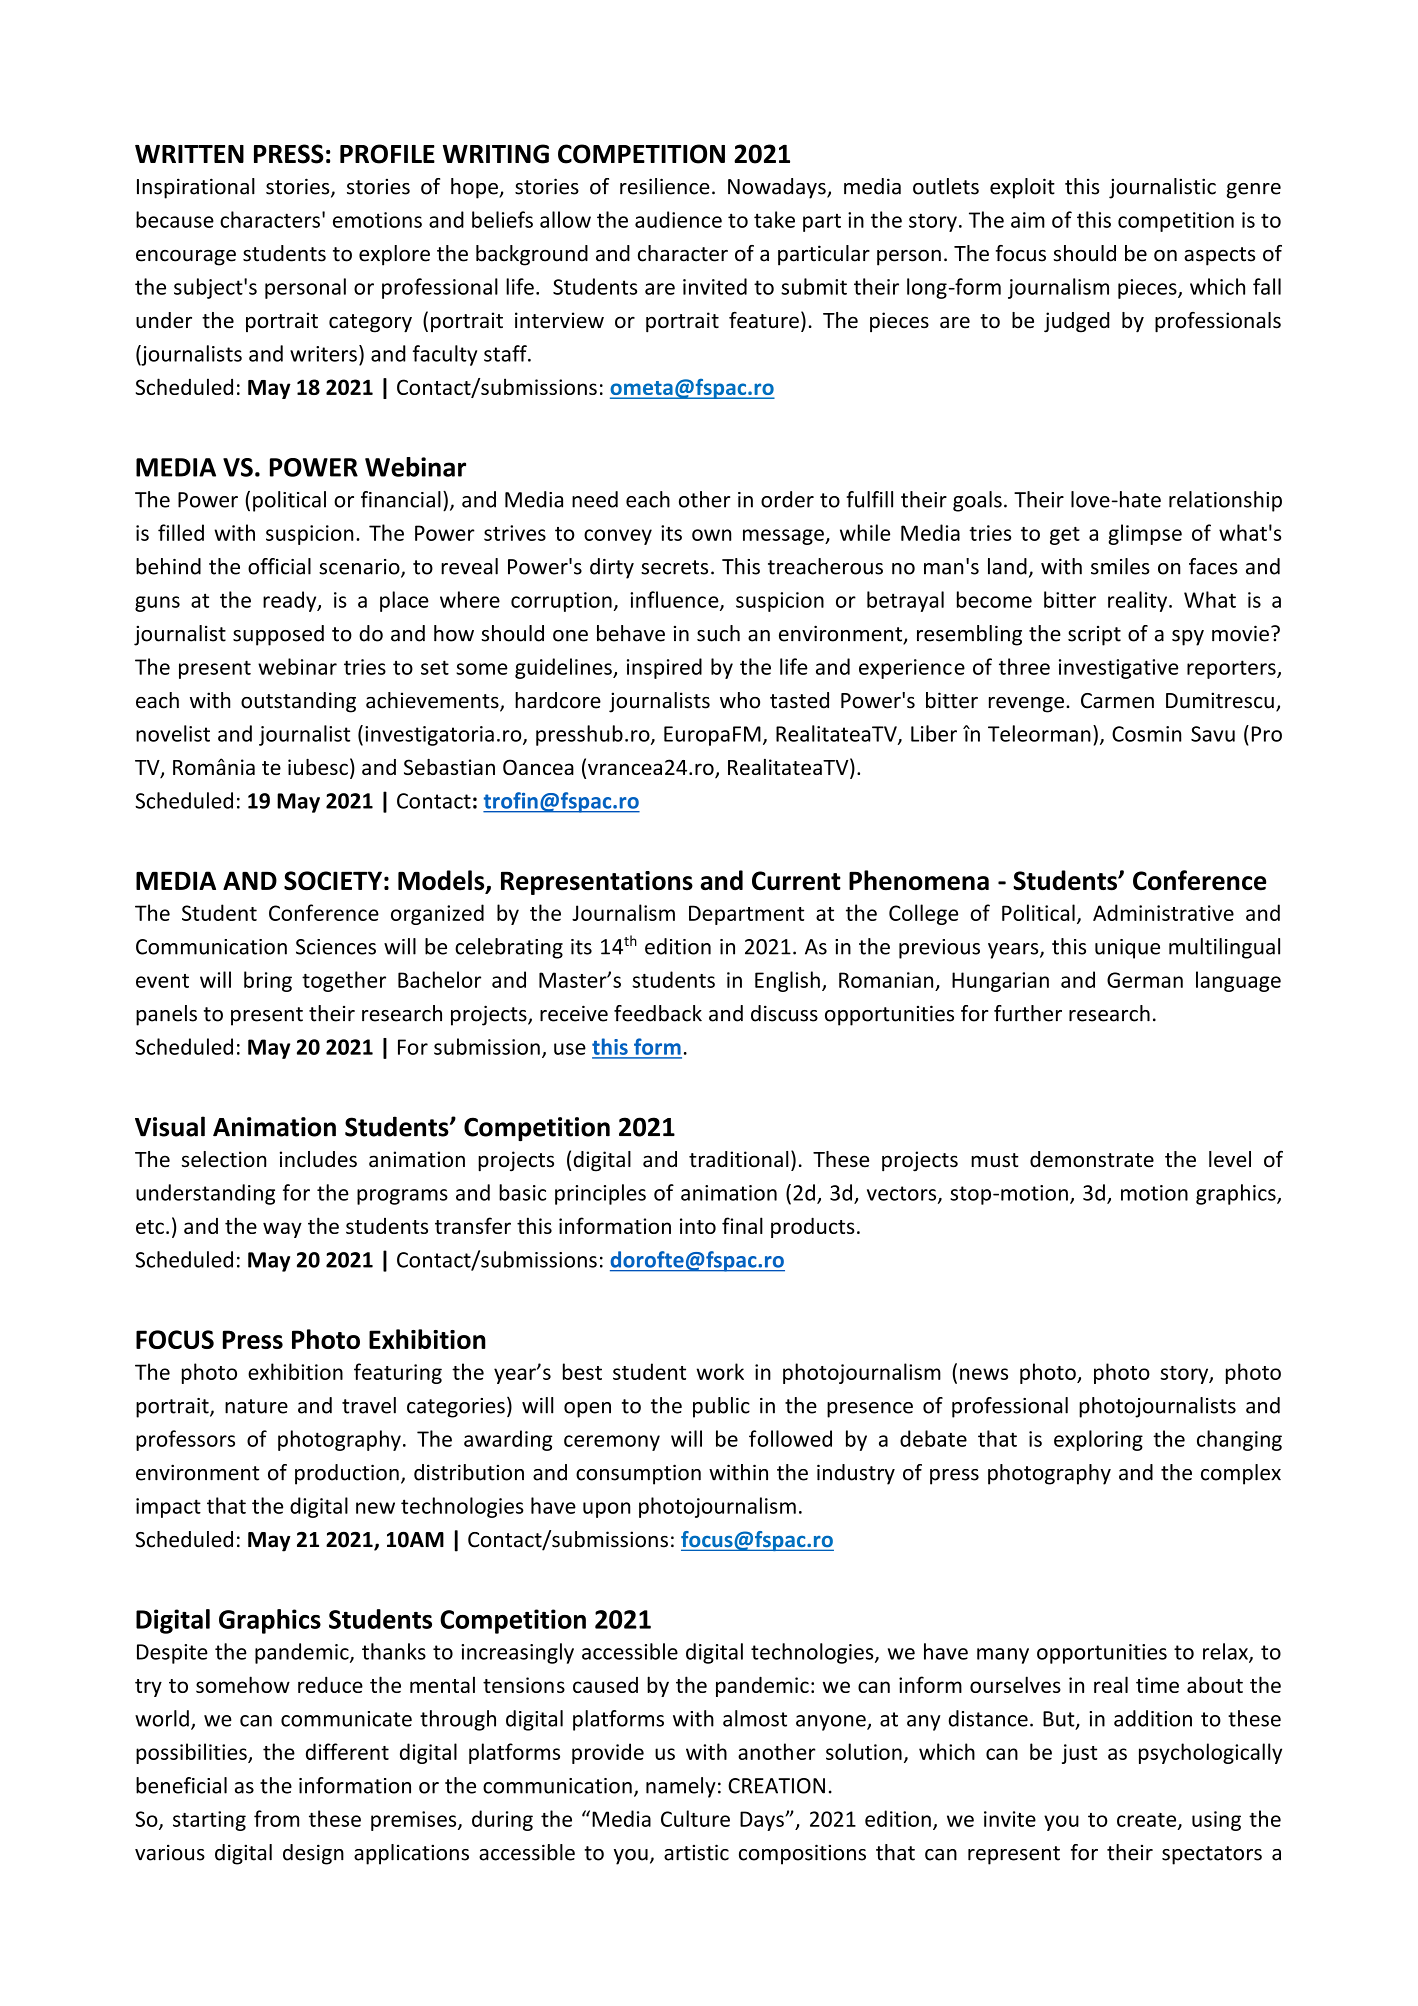  Describe the element at coordinates (276, 1818) in the screenshot. I see `from` at that location.
